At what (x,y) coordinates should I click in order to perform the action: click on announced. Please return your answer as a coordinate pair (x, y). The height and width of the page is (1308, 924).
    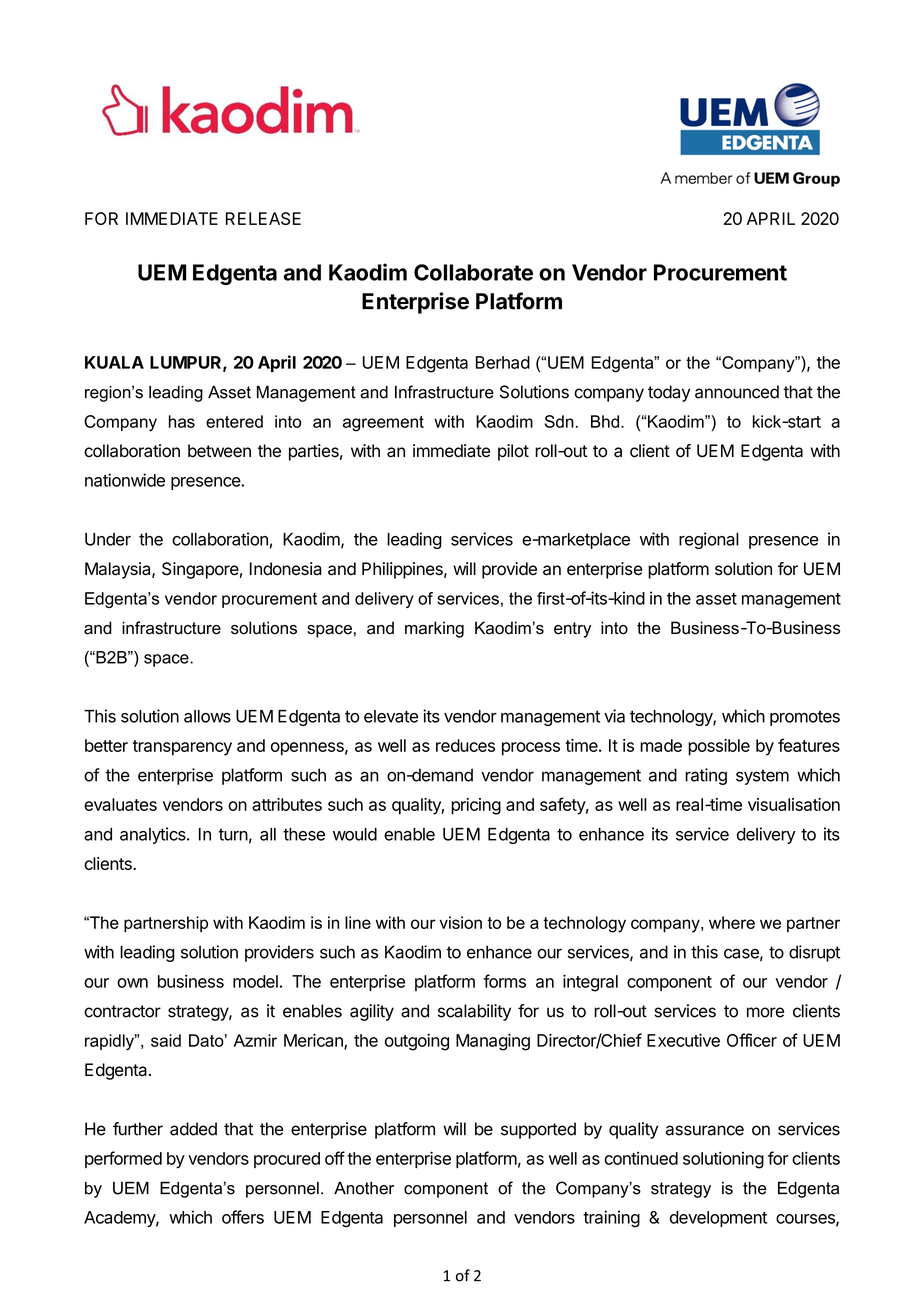
    Looking at the image, I should click on (737, 392).
